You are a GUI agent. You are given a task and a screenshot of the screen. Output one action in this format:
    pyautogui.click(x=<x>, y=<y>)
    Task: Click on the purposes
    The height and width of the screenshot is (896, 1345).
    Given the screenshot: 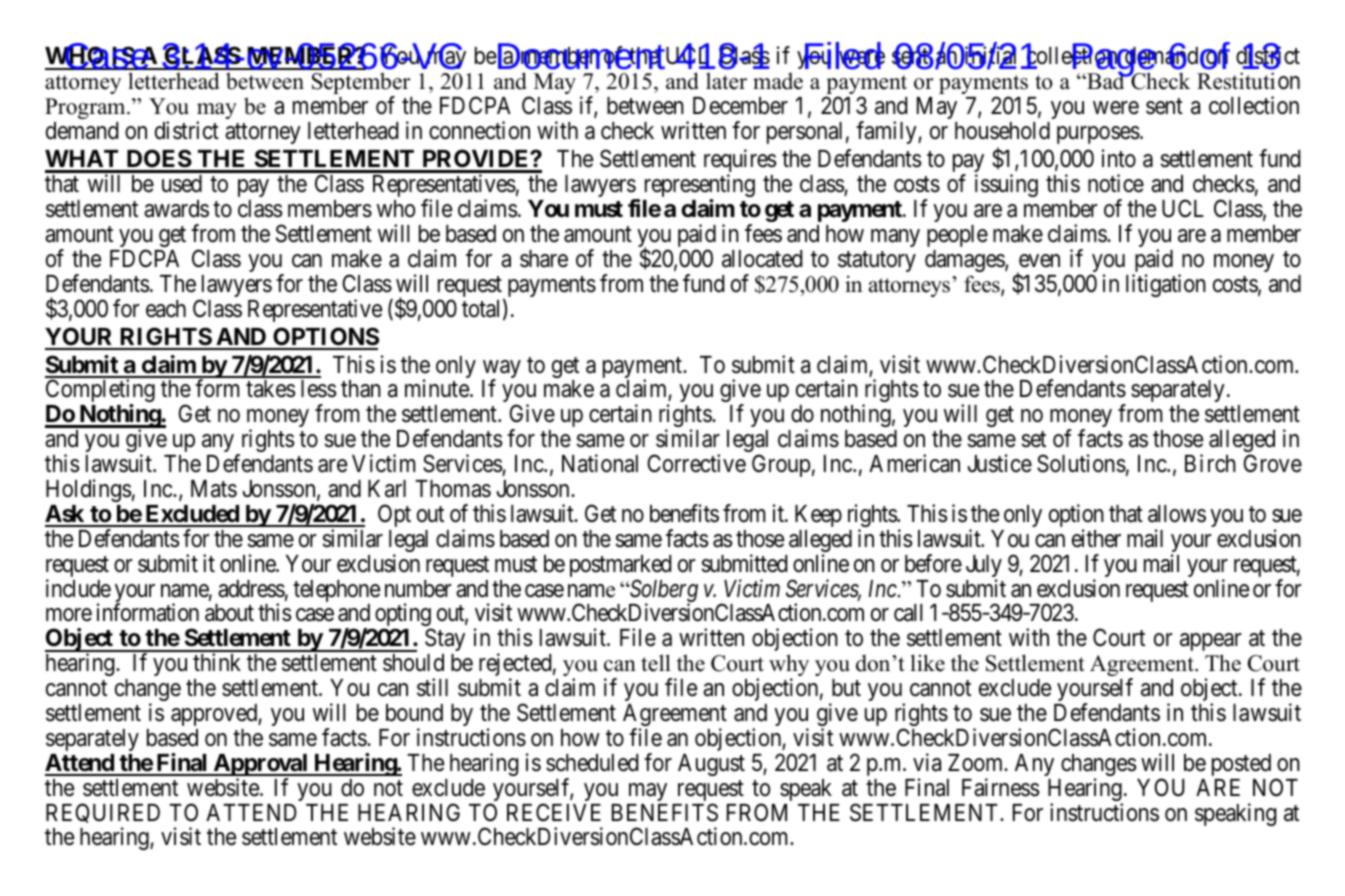 What is the action you would take?
    pyautogui.click(x=1098, y=135)
